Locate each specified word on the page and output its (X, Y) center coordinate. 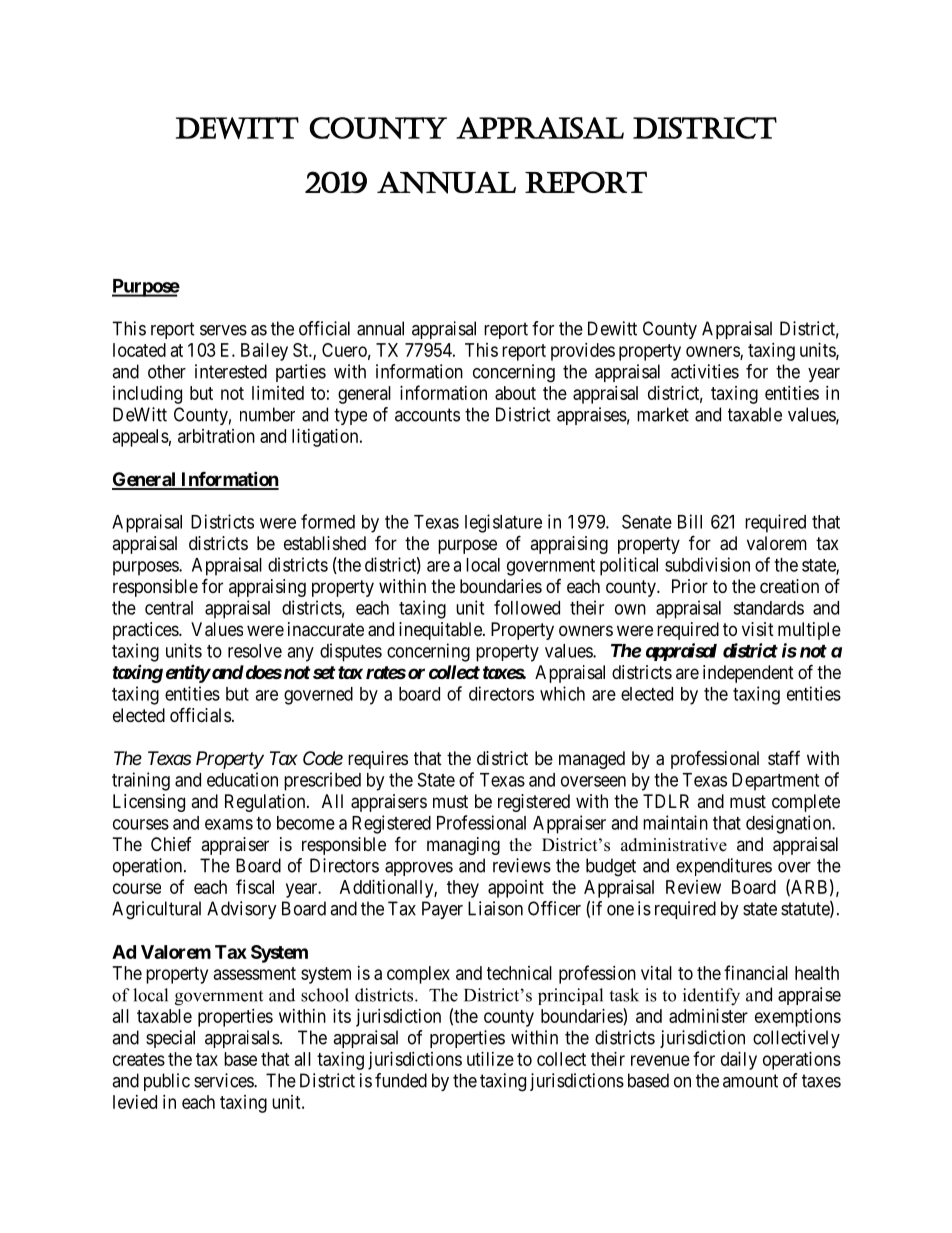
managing (463, 846)
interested (231, 371)
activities (705, 371)
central (169, 608)
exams (229, 824)
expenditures (724, 867)
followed (527, 607)
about (515, 393)
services (224, 1080)
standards (768, 608)
